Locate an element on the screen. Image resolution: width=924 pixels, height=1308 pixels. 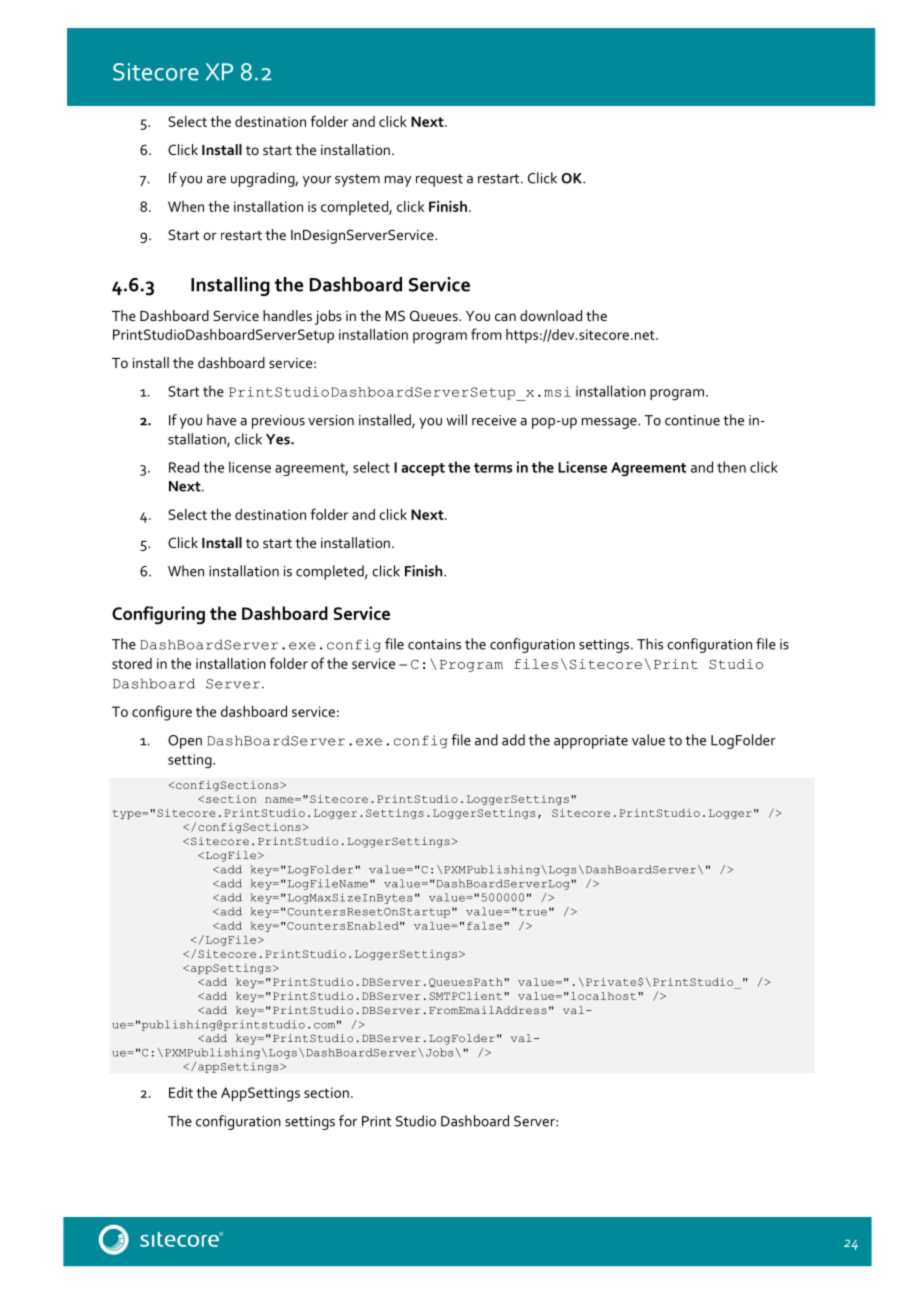
Read is located at coordinates (184, 467).
